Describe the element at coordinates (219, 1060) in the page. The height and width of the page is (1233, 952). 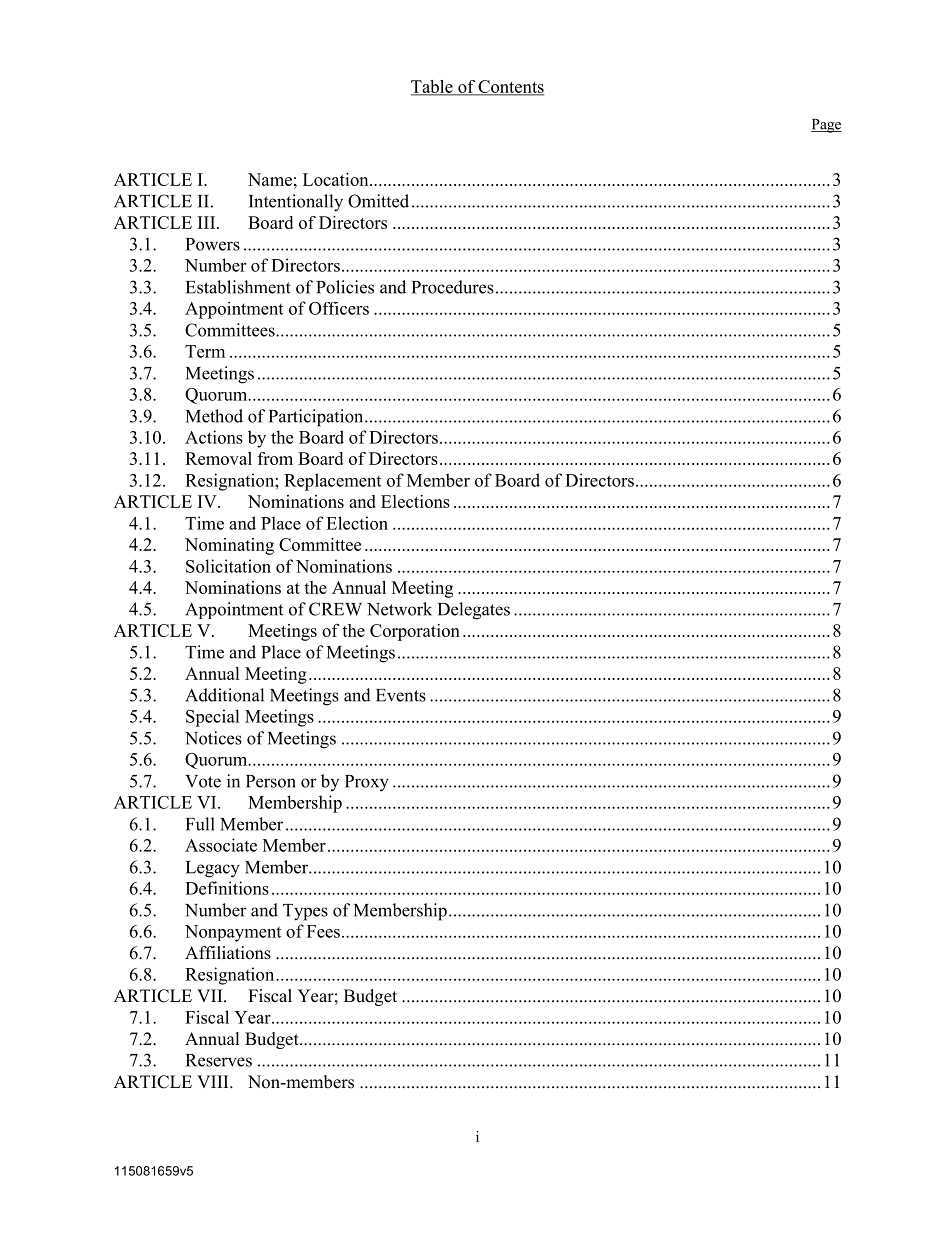
I see `Reserves` at that location.
